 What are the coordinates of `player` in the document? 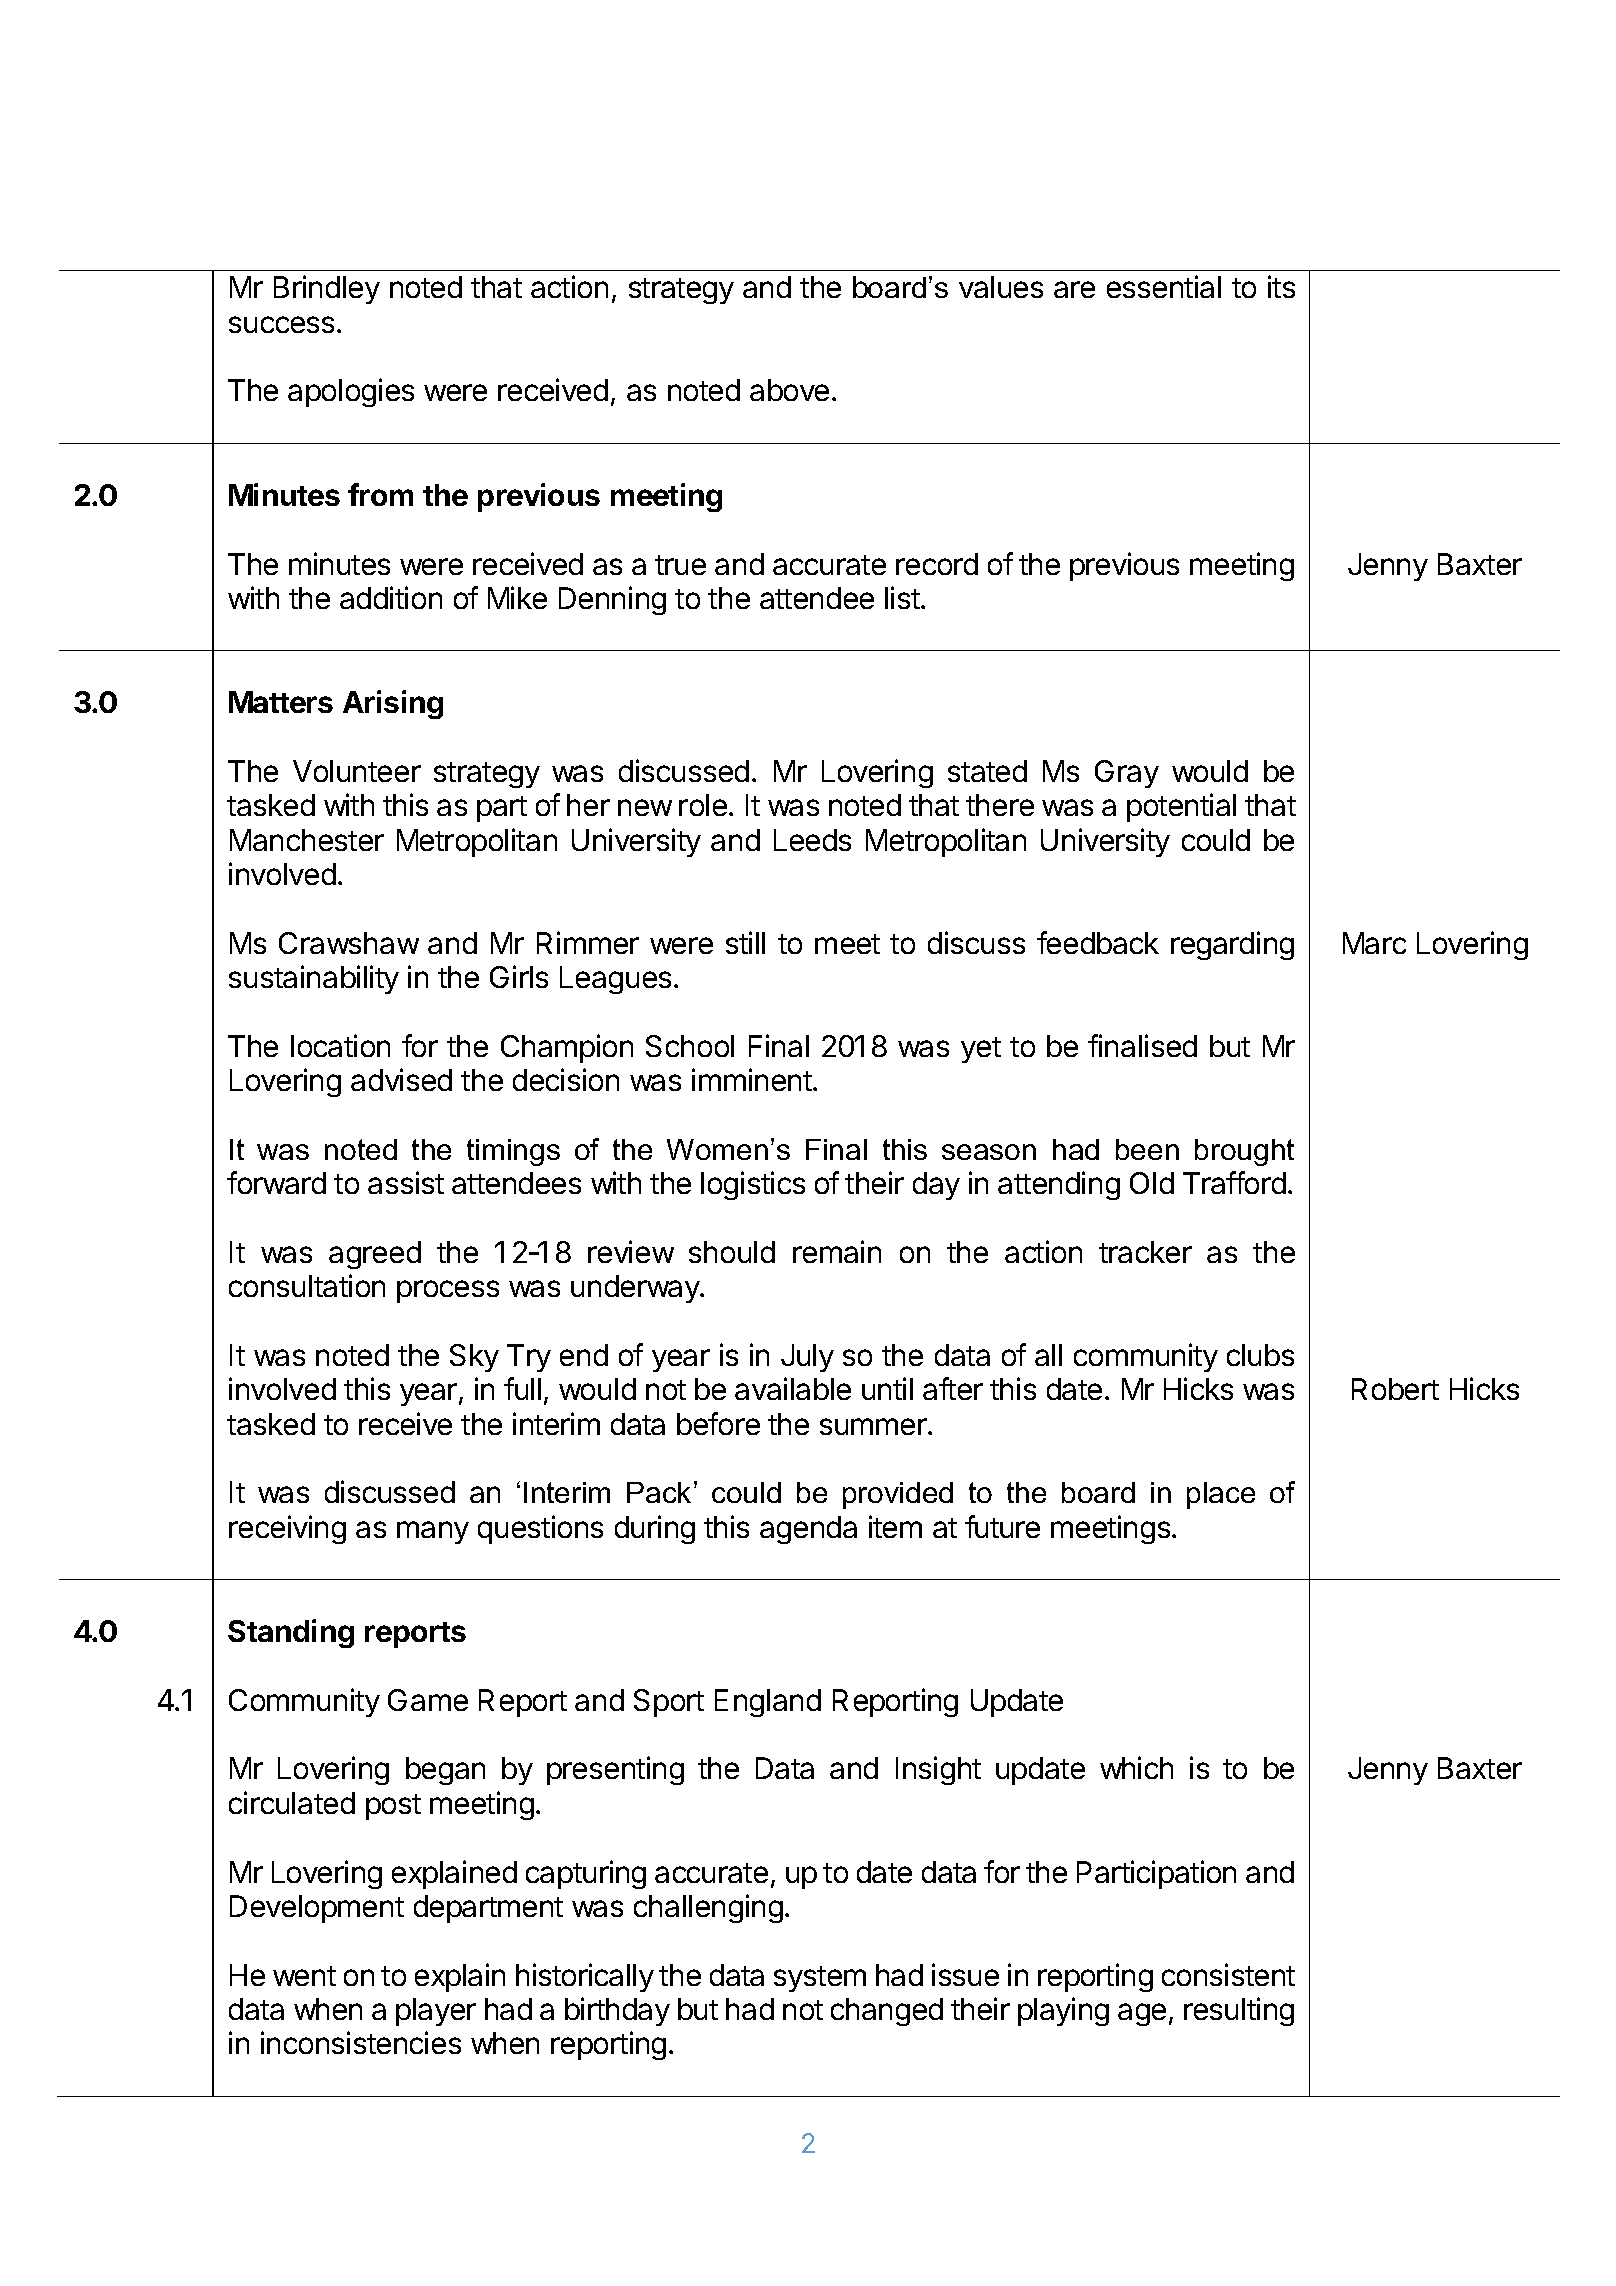 It's located at (436, 2012).
